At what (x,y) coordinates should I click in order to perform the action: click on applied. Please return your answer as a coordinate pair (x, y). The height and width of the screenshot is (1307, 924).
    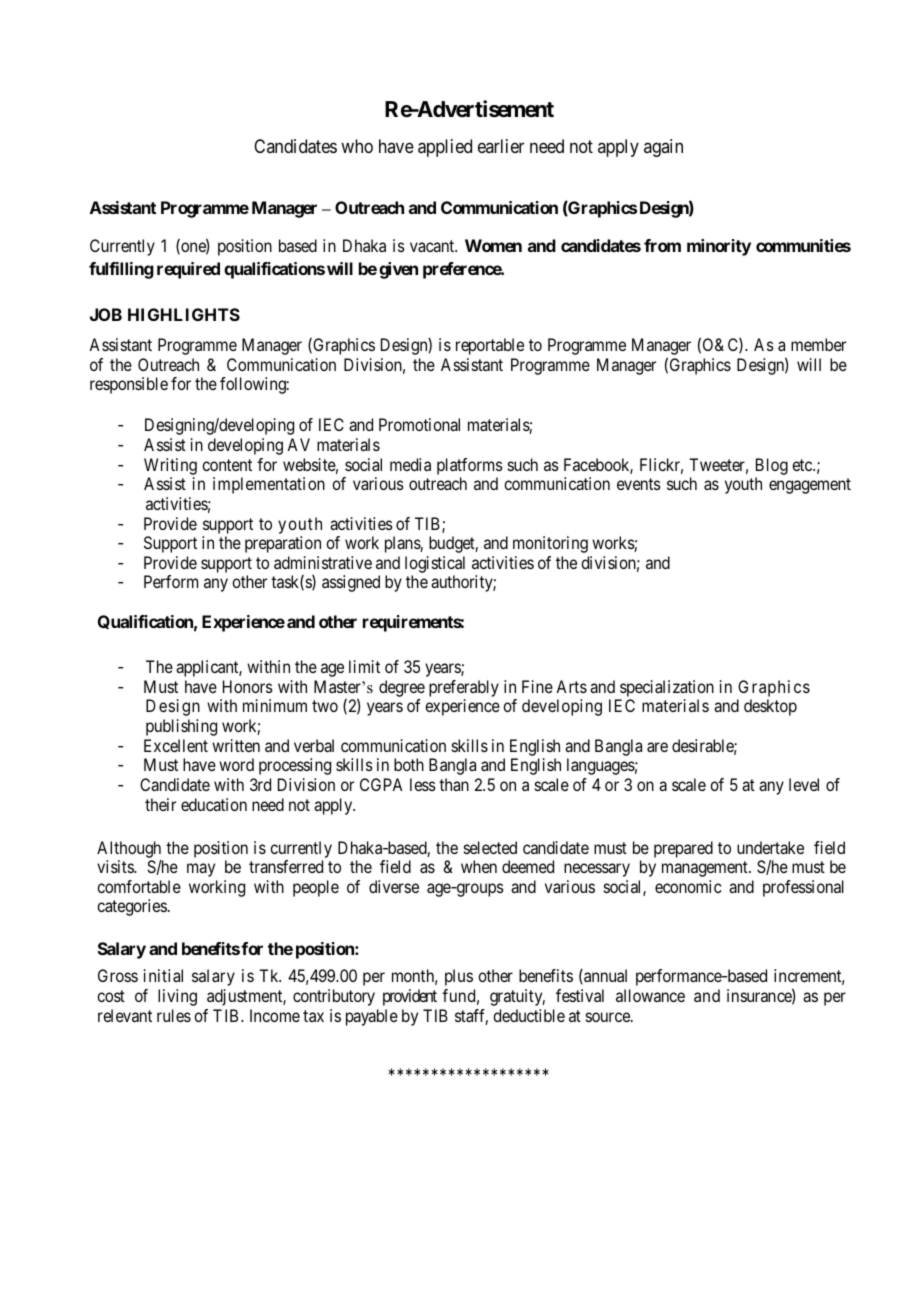
    Looking at the image, I should click on (445, 148).
